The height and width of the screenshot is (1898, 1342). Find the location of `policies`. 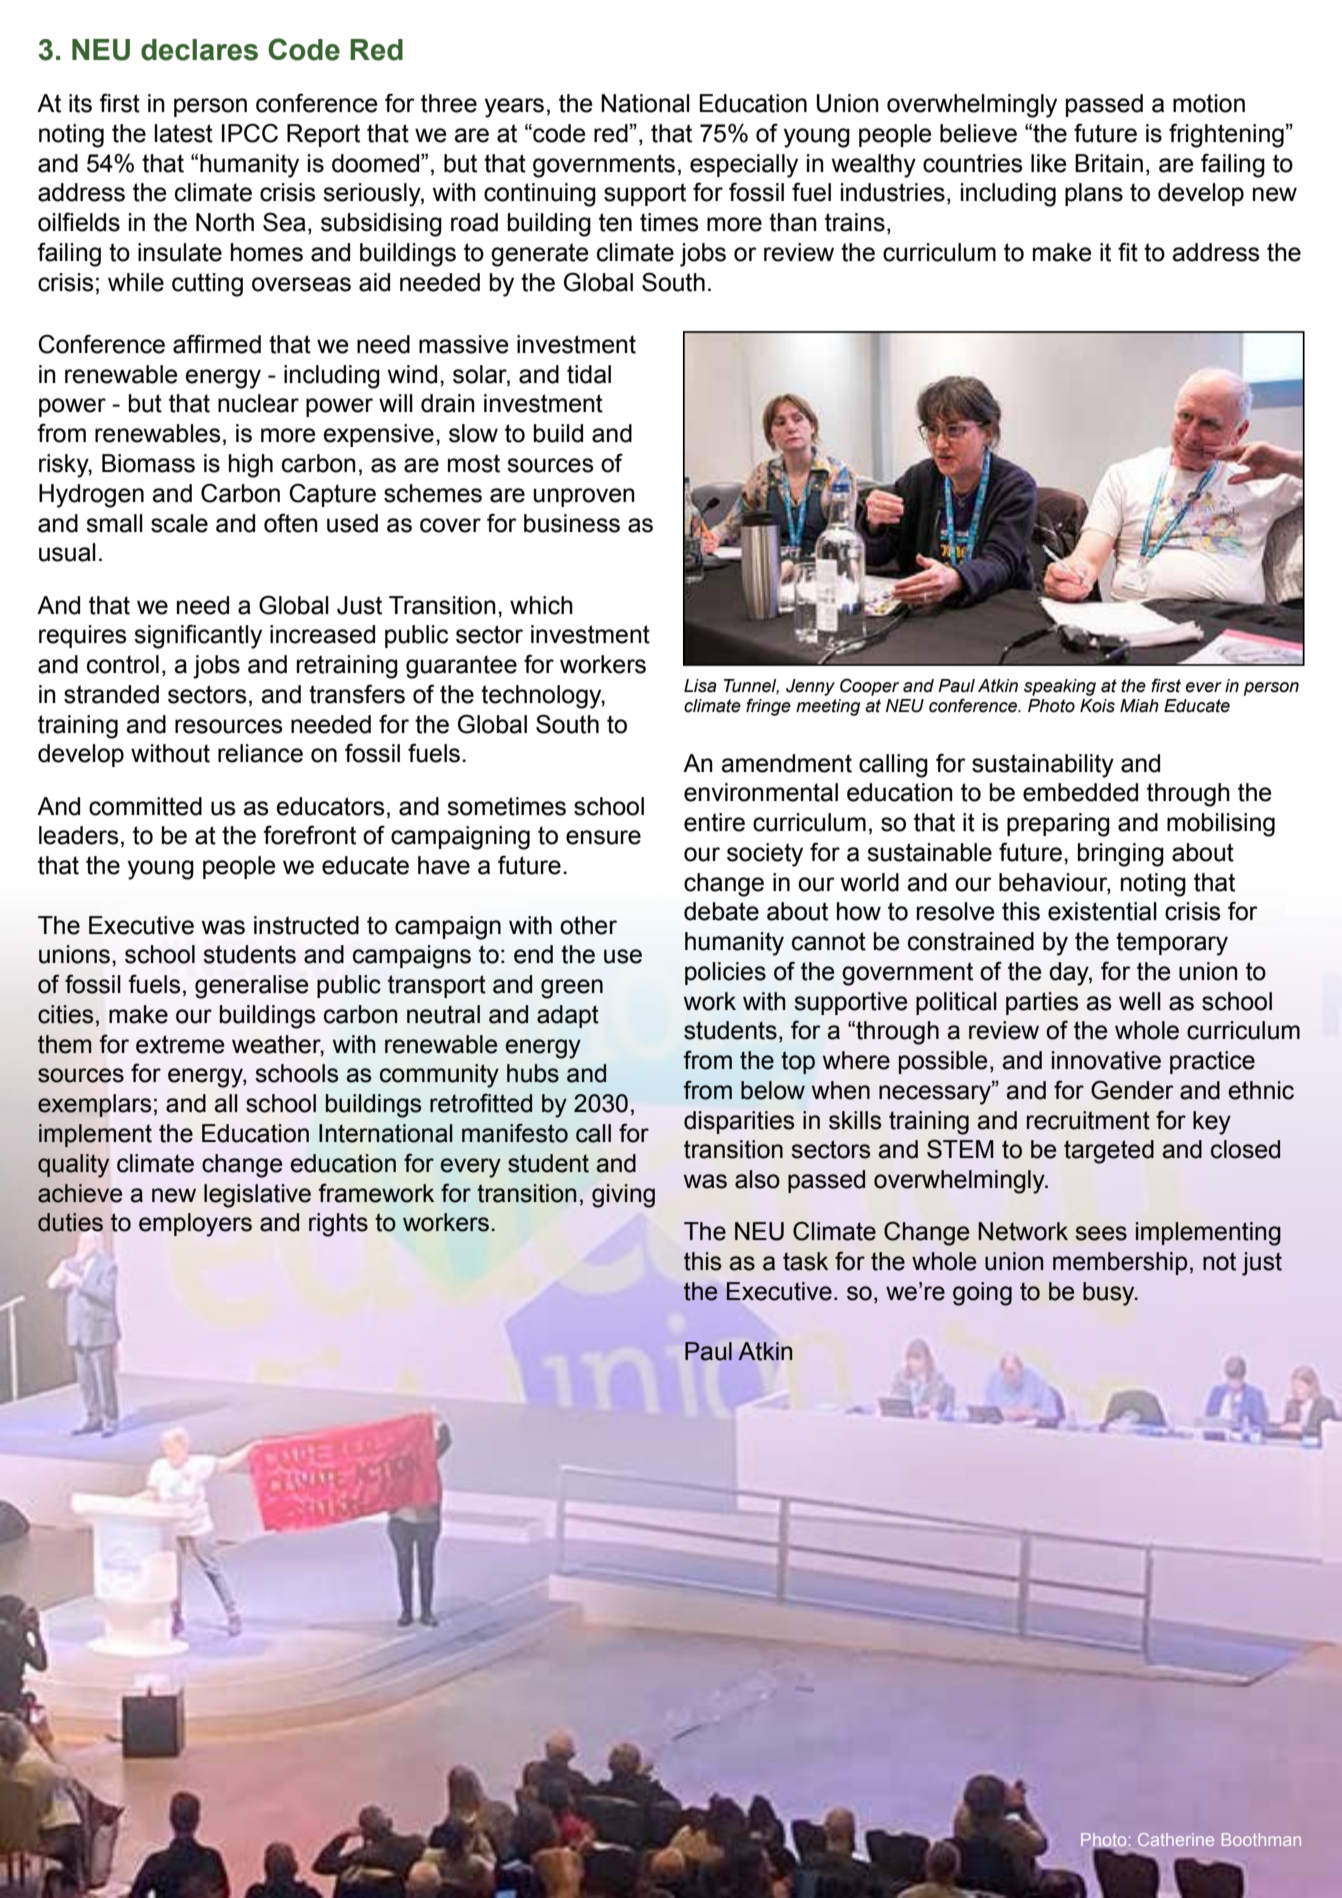

policies is located at coordinates (725, 973).
